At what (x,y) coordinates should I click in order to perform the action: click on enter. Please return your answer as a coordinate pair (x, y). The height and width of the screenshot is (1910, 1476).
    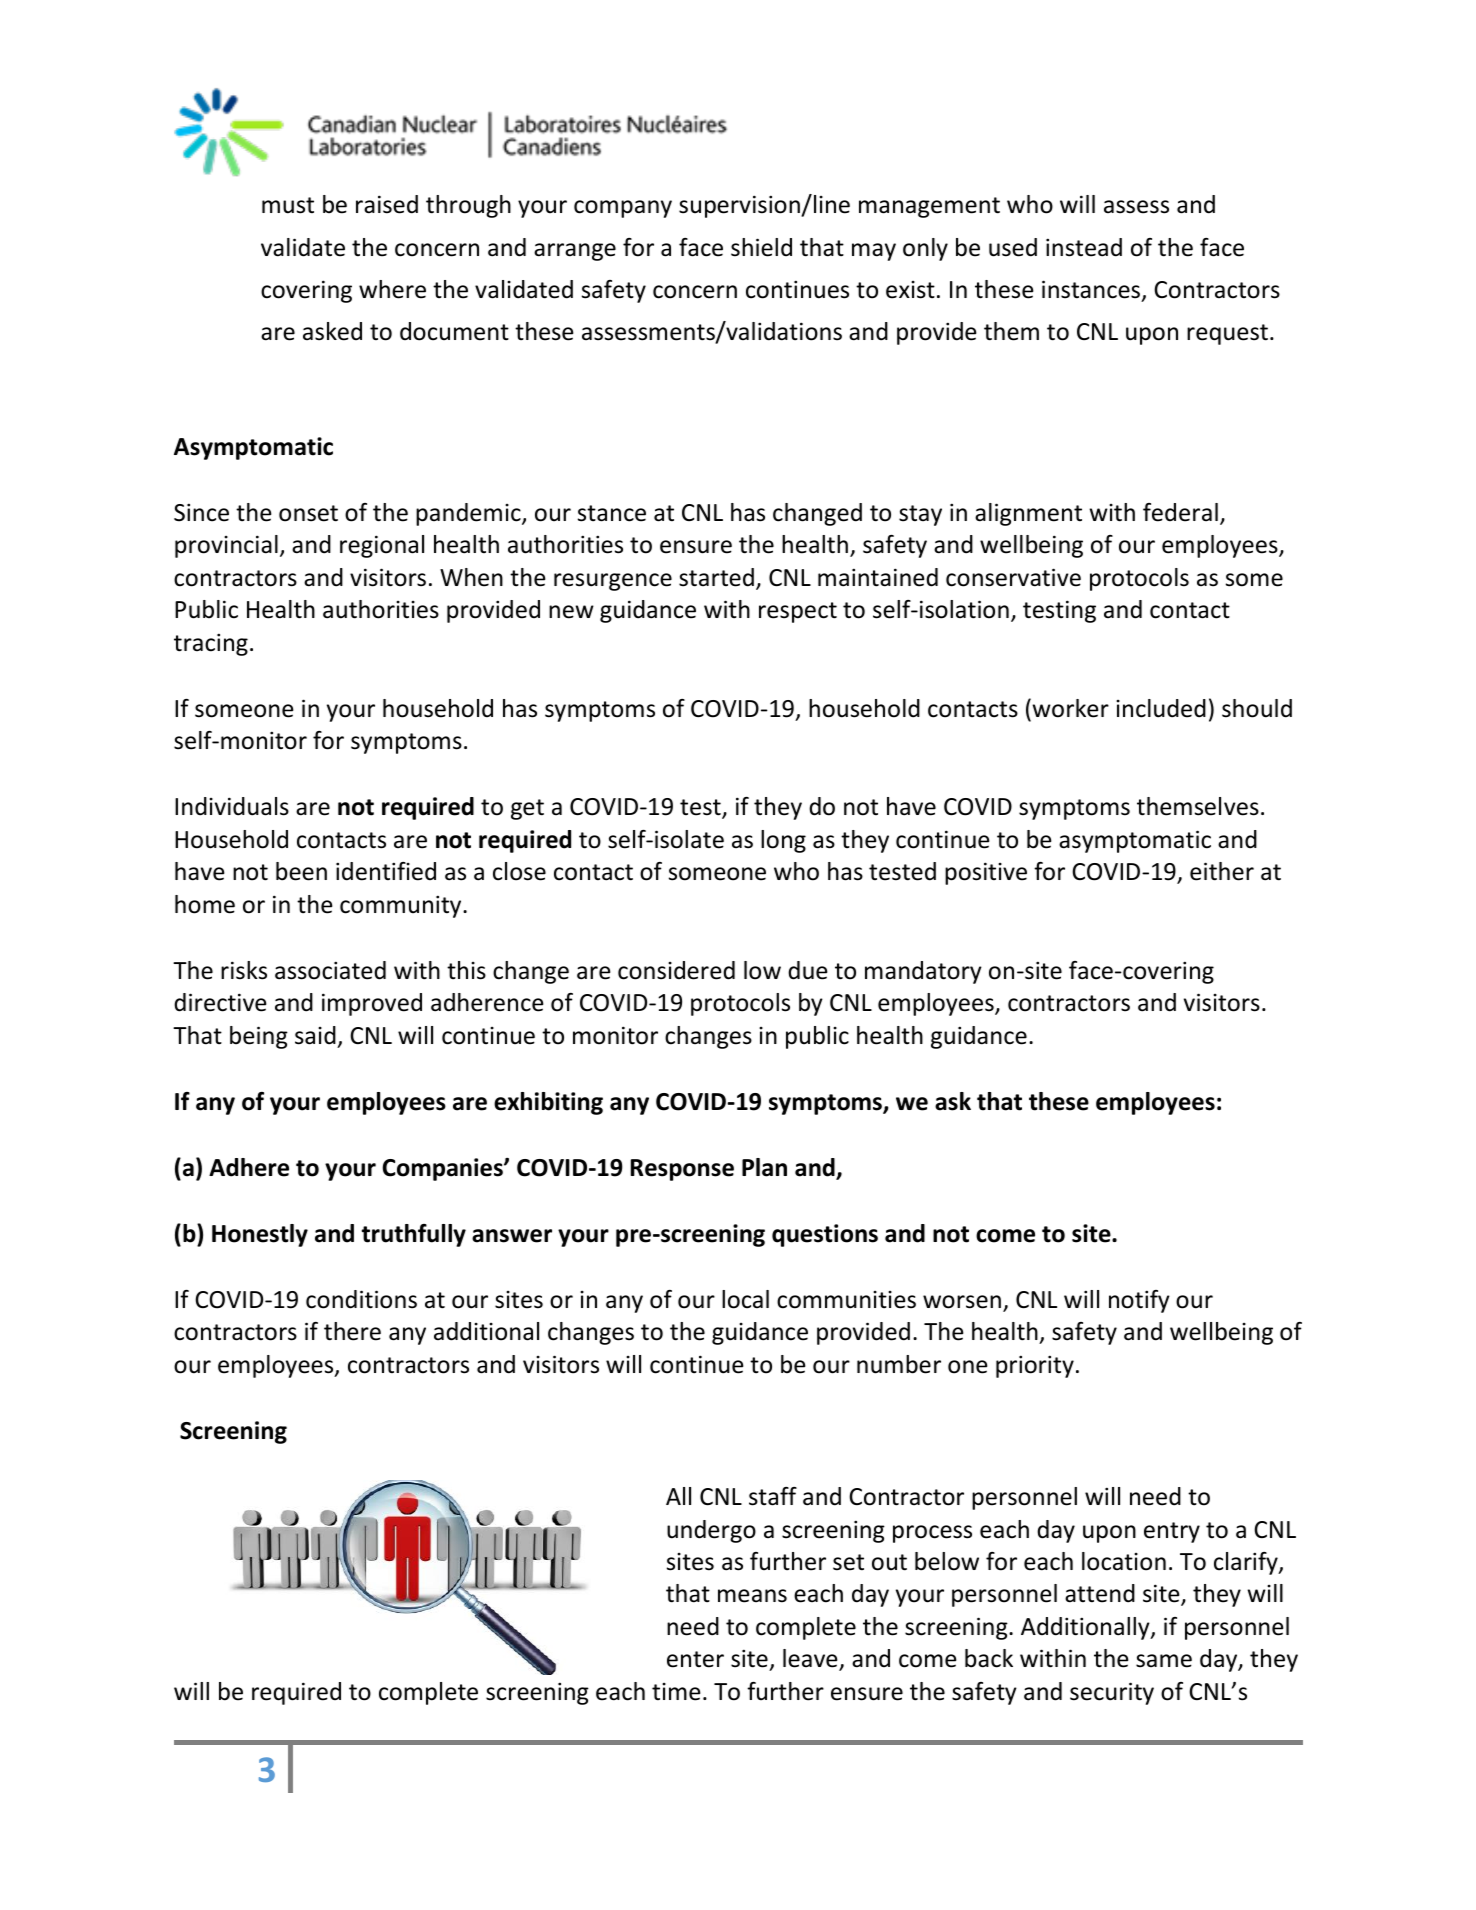
    Looking at the image, I should click on (695, 1659).
